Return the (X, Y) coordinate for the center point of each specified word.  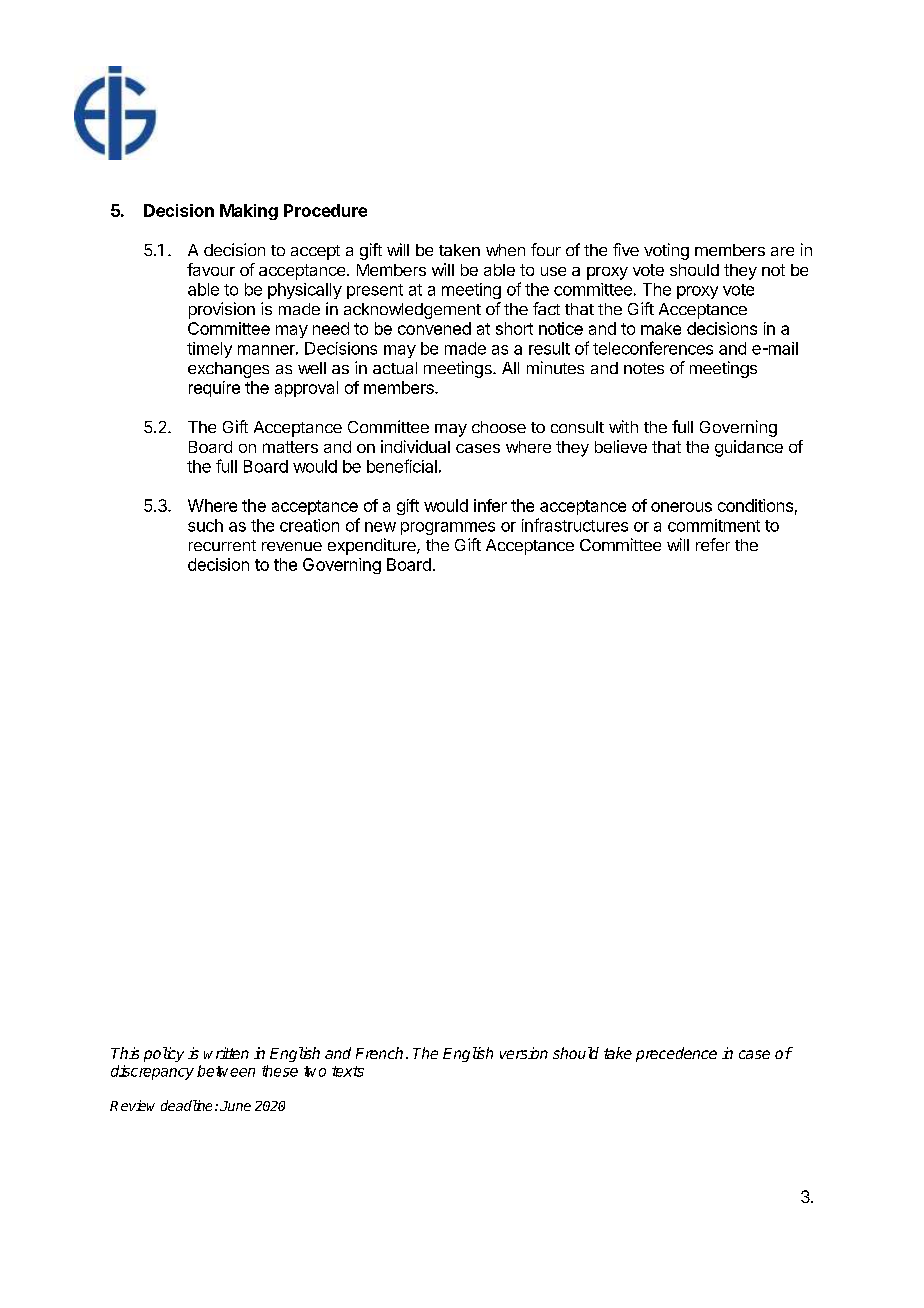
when (505, 250)
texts (348, 1071)
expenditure (373, 546)
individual (415, 446)
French (379, 1053)
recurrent (222, 545)
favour (211, 269)
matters (290, 447)
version (524, 1053)
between (226, 1071)
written (226, 1053)
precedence (676, 1054)
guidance (749, 448)
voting (666, 251)
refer (713, 544)
